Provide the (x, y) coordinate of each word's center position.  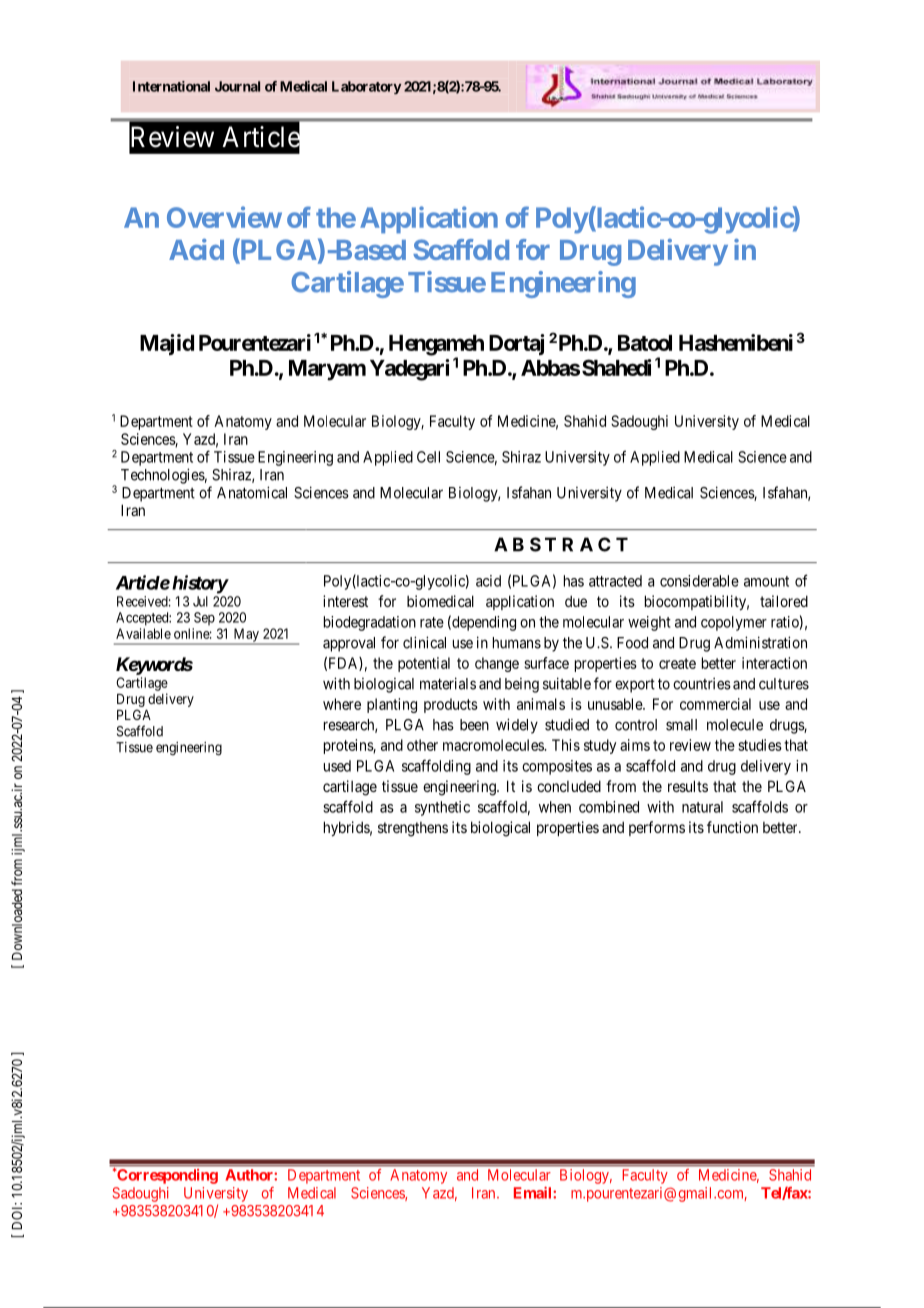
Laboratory (366, 87)
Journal (237, 86)
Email (534, 1193)
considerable (699, 581)
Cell (428, 457)
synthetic (442, 808)
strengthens (413, 829)
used (337, 766)
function (732, 827)
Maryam (327, 370)
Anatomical (252, 492)
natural (702, 807)
